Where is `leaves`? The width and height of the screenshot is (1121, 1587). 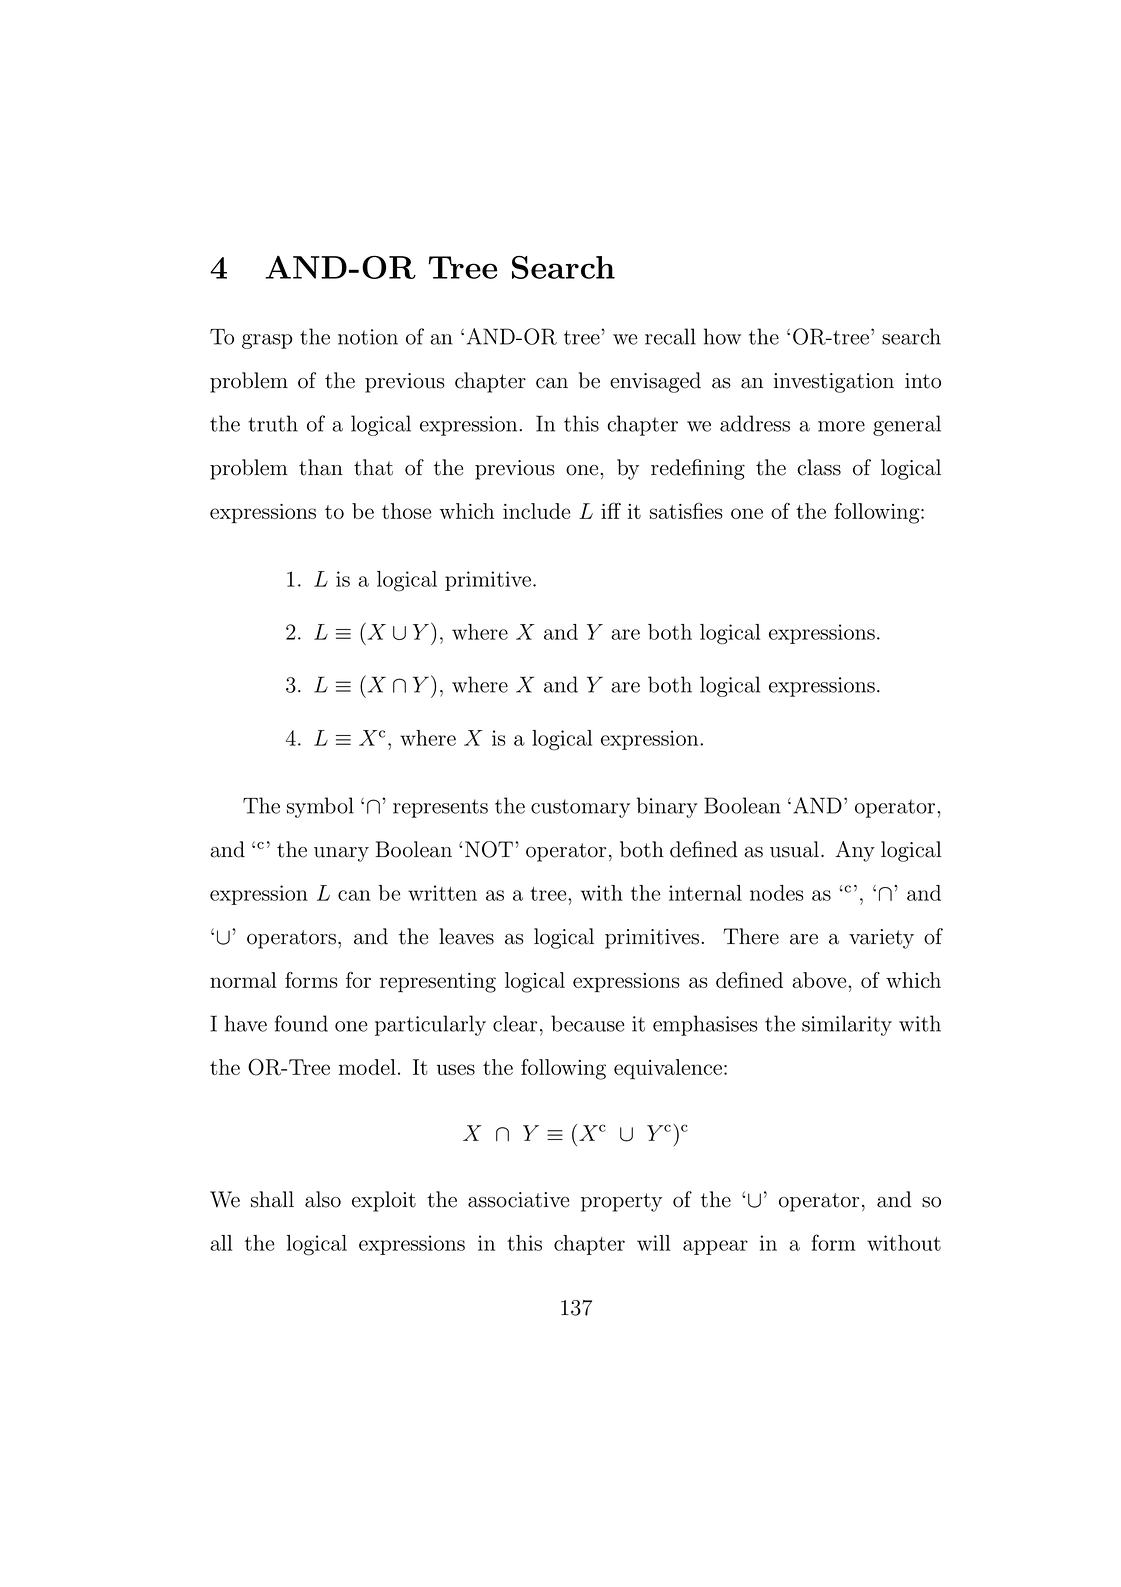
leaves is located at coordinates (466, 936).
